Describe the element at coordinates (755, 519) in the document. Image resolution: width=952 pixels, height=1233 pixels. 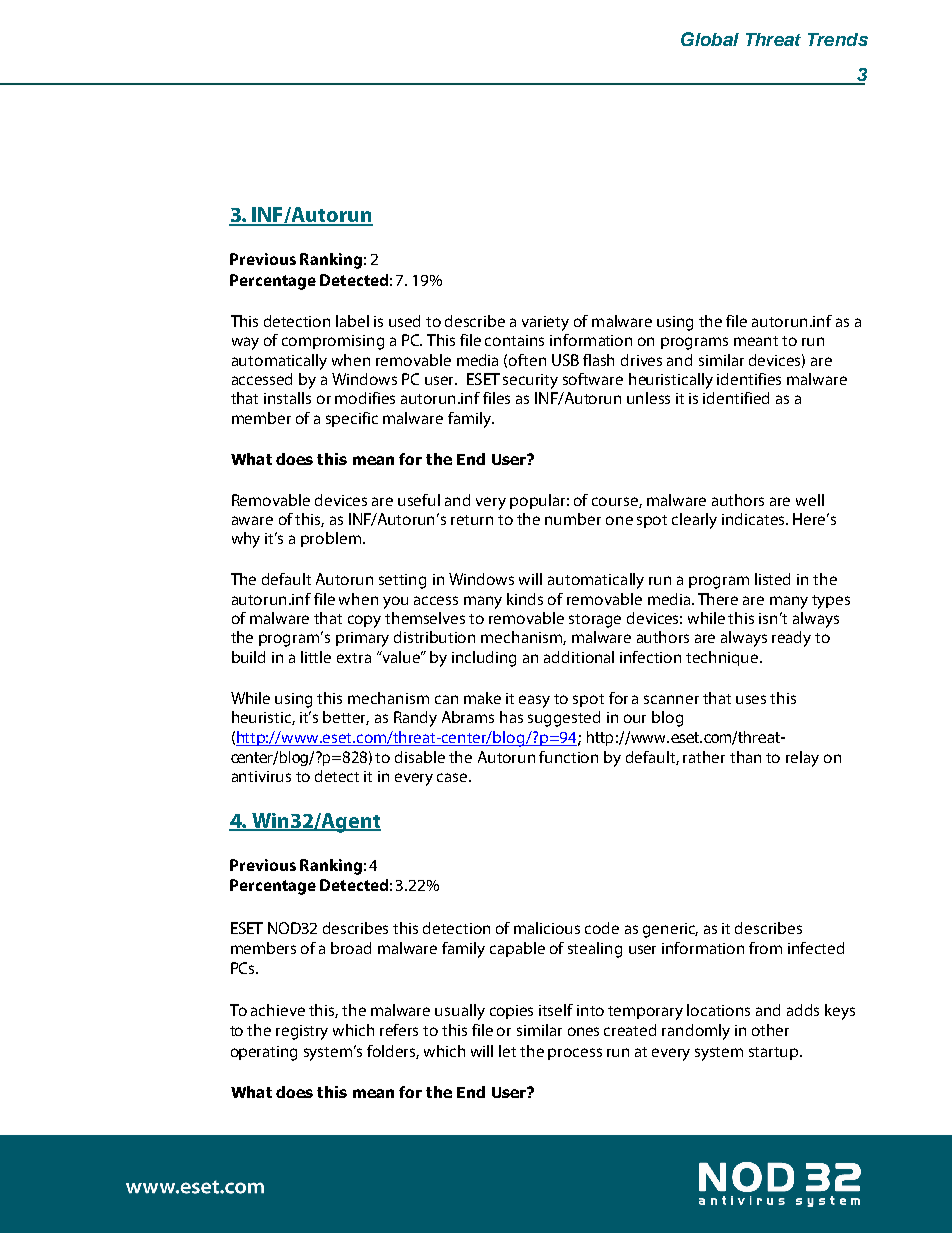
I see `indicates` at that location.
